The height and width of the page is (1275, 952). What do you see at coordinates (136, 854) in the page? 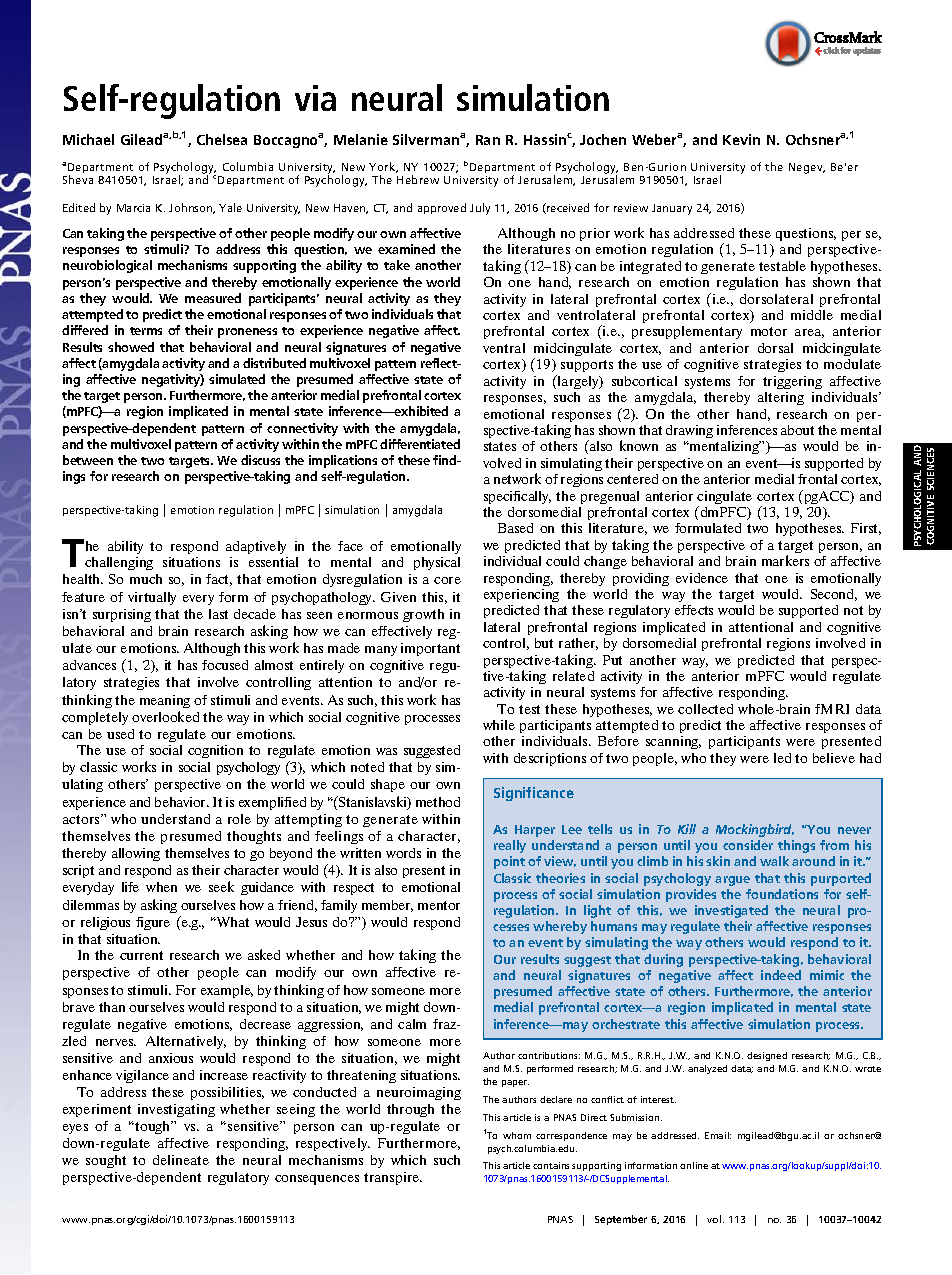
I see `allowing` at bounding box center [136, 854].
